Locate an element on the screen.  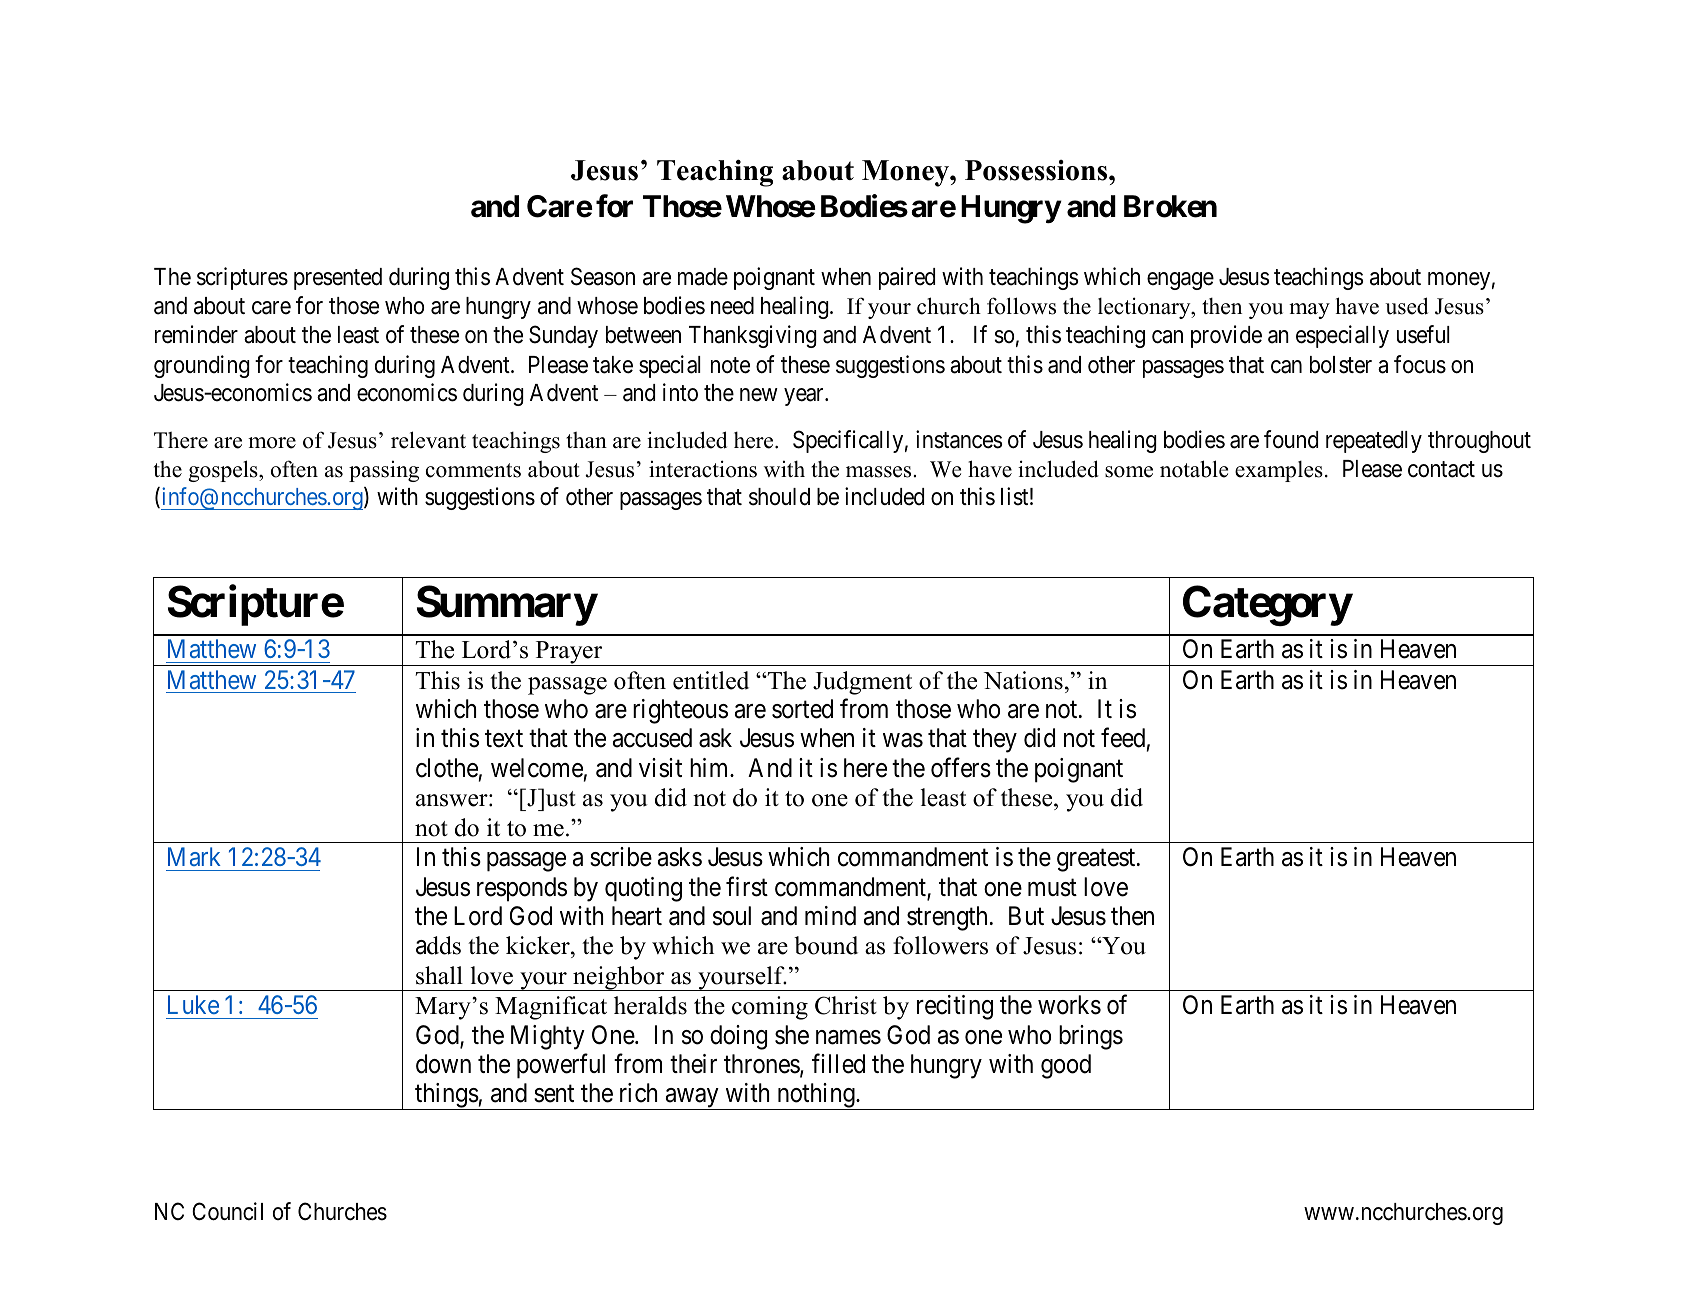
Council is located at coordinates (227, 1211).
